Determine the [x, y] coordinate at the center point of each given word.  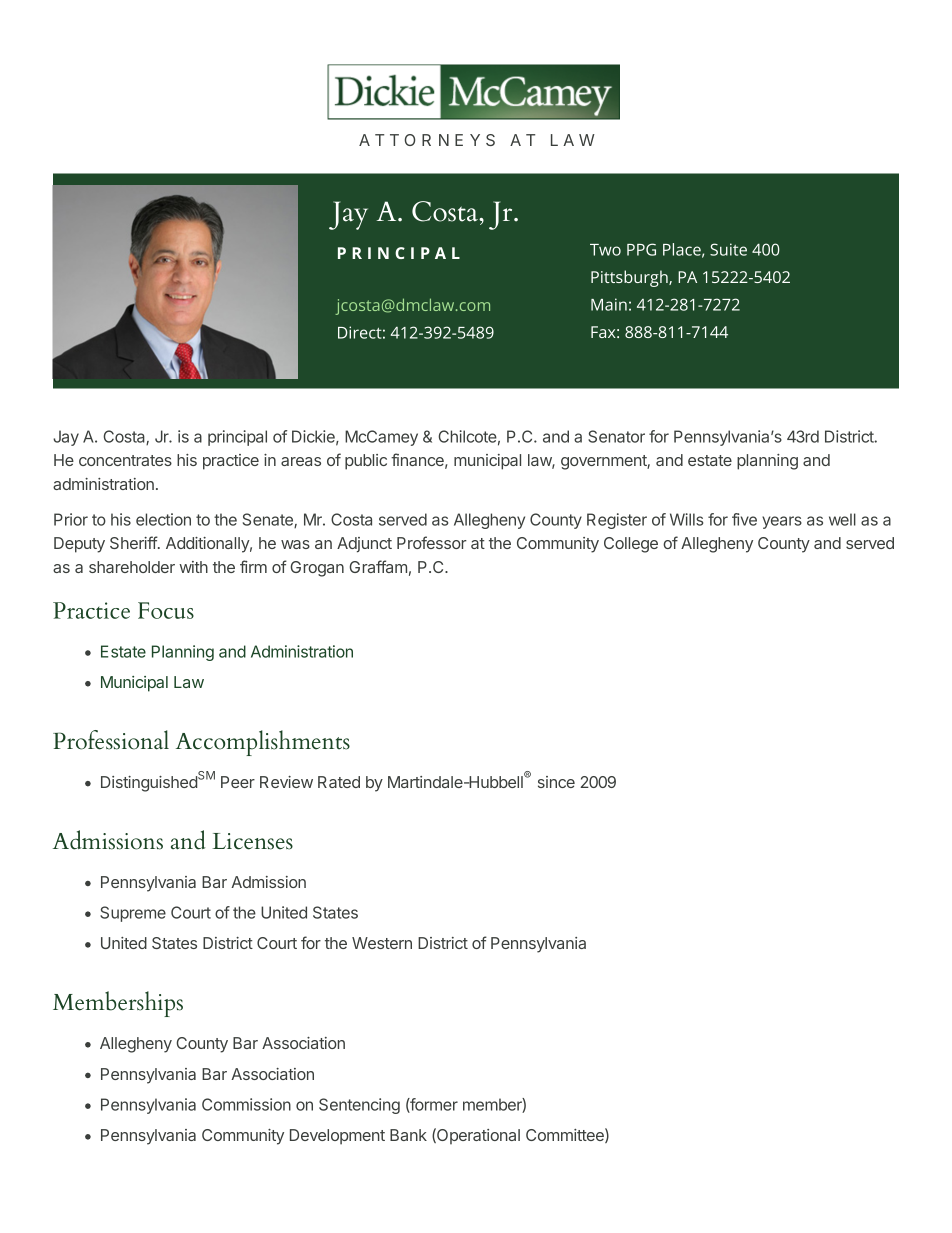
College [631, 545]
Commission [246, 1104]
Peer [238, 782]
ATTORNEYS [427, 140]
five [744, 519]
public [366, 462]
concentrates [125, 460]
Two [605, 250]
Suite [728, 249]
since [556, 782]
